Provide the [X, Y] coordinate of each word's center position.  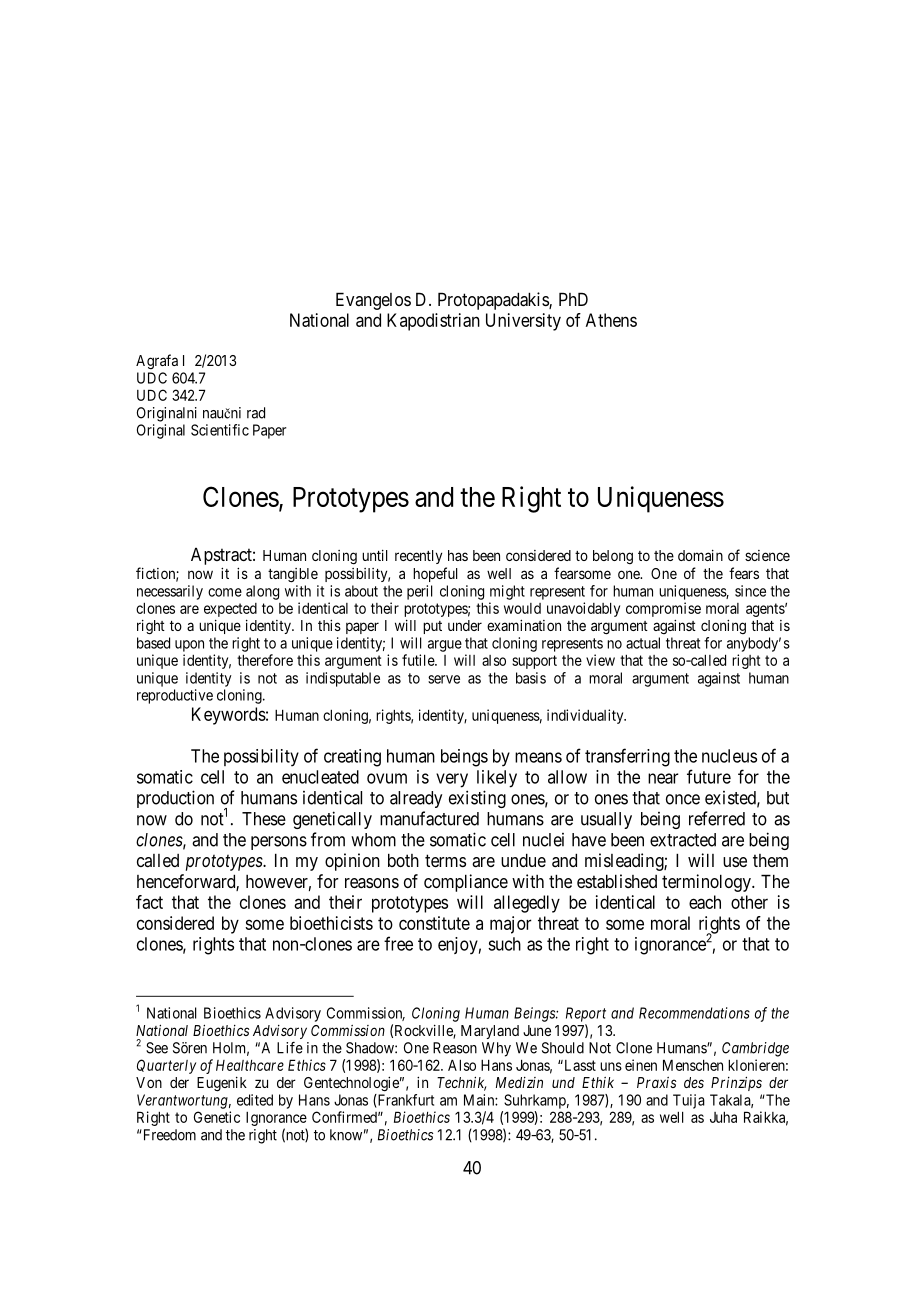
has [458, 555]
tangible [293, 575]
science [767, 555]
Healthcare [250, 1065]
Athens [611, 320]
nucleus [729, 756]
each [705, 902]
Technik [462, 1083]
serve [444, 679]
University [523, 322]
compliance [466, 883]
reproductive [175, 696]
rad [256, 413]
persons [279, 843]
